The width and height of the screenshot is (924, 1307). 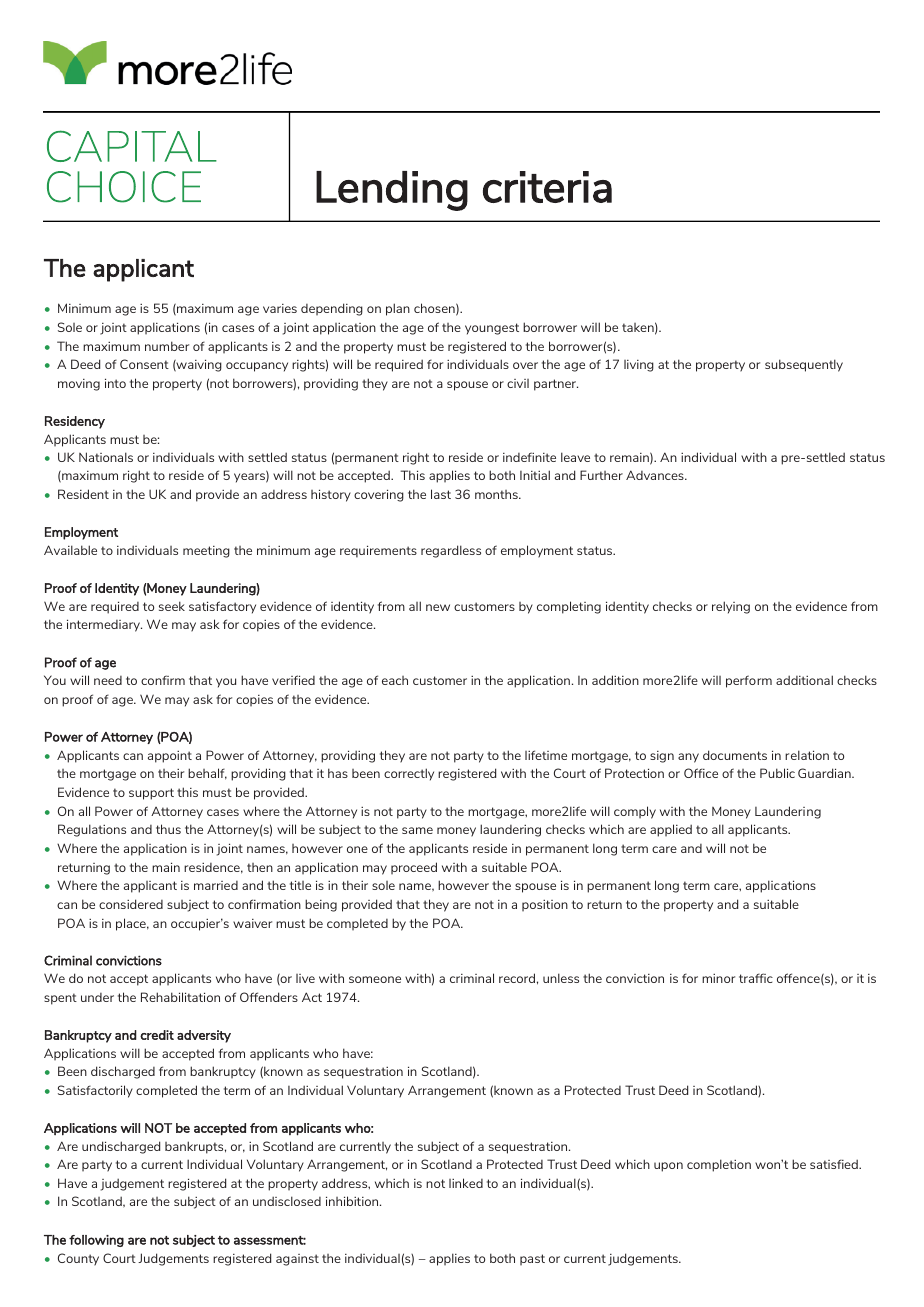 I want to click on criteria, so click(x=547, y=187).
